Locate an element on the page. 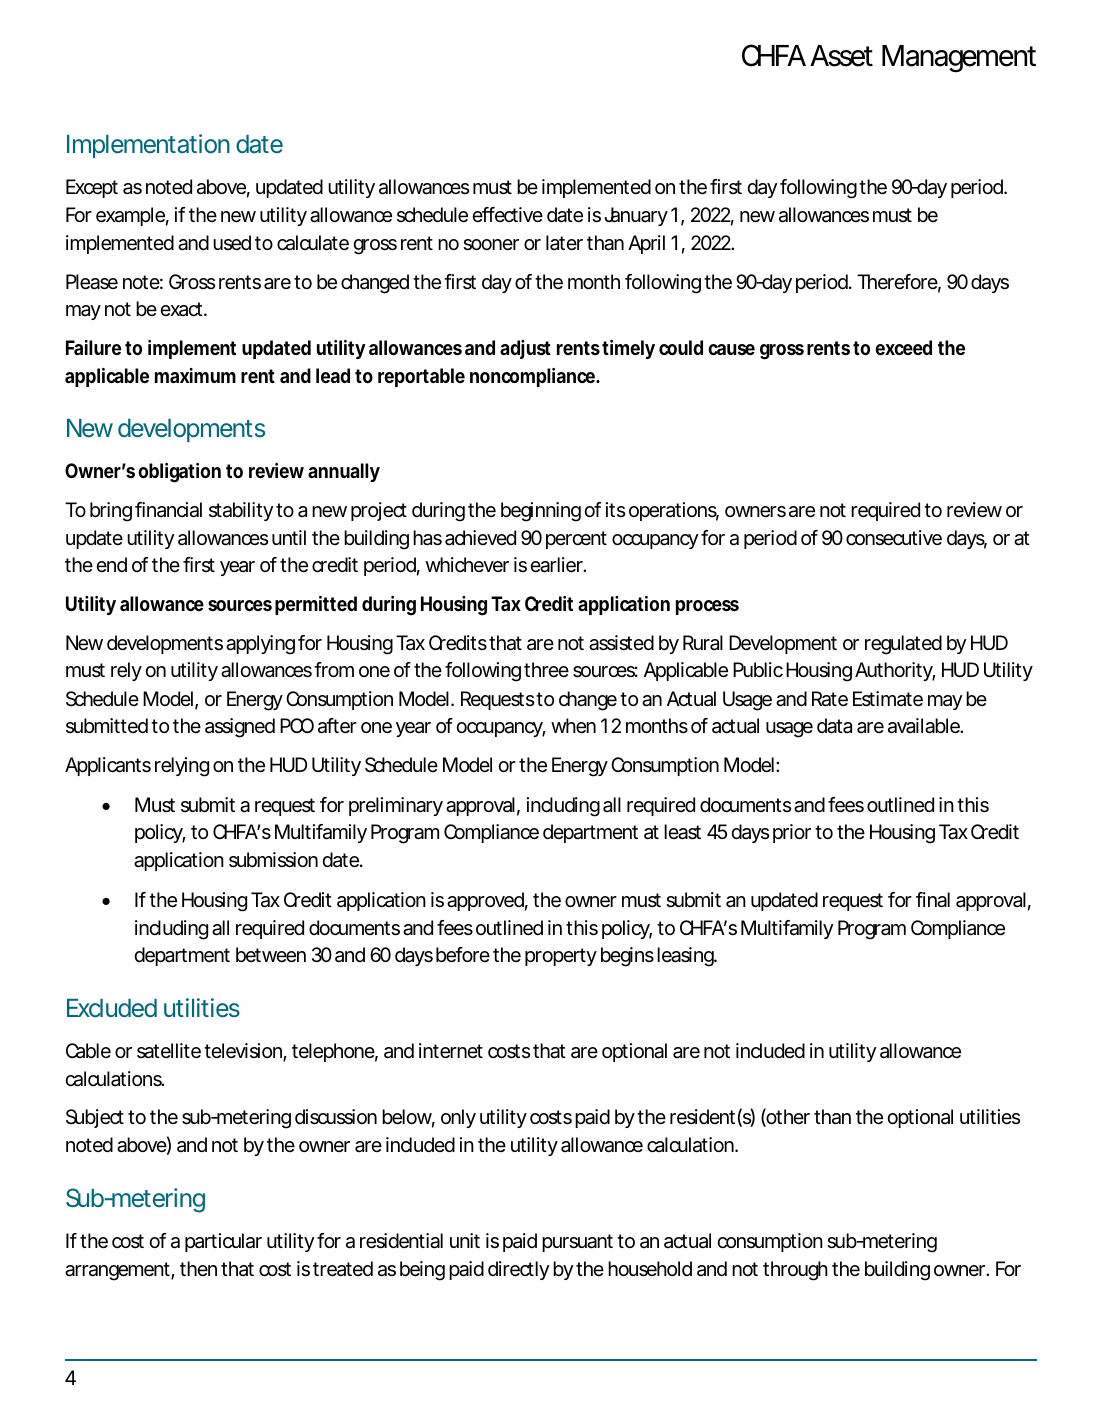 This document has width=1102, height=1426. pursuant is located at coordinates (577, 1243).
